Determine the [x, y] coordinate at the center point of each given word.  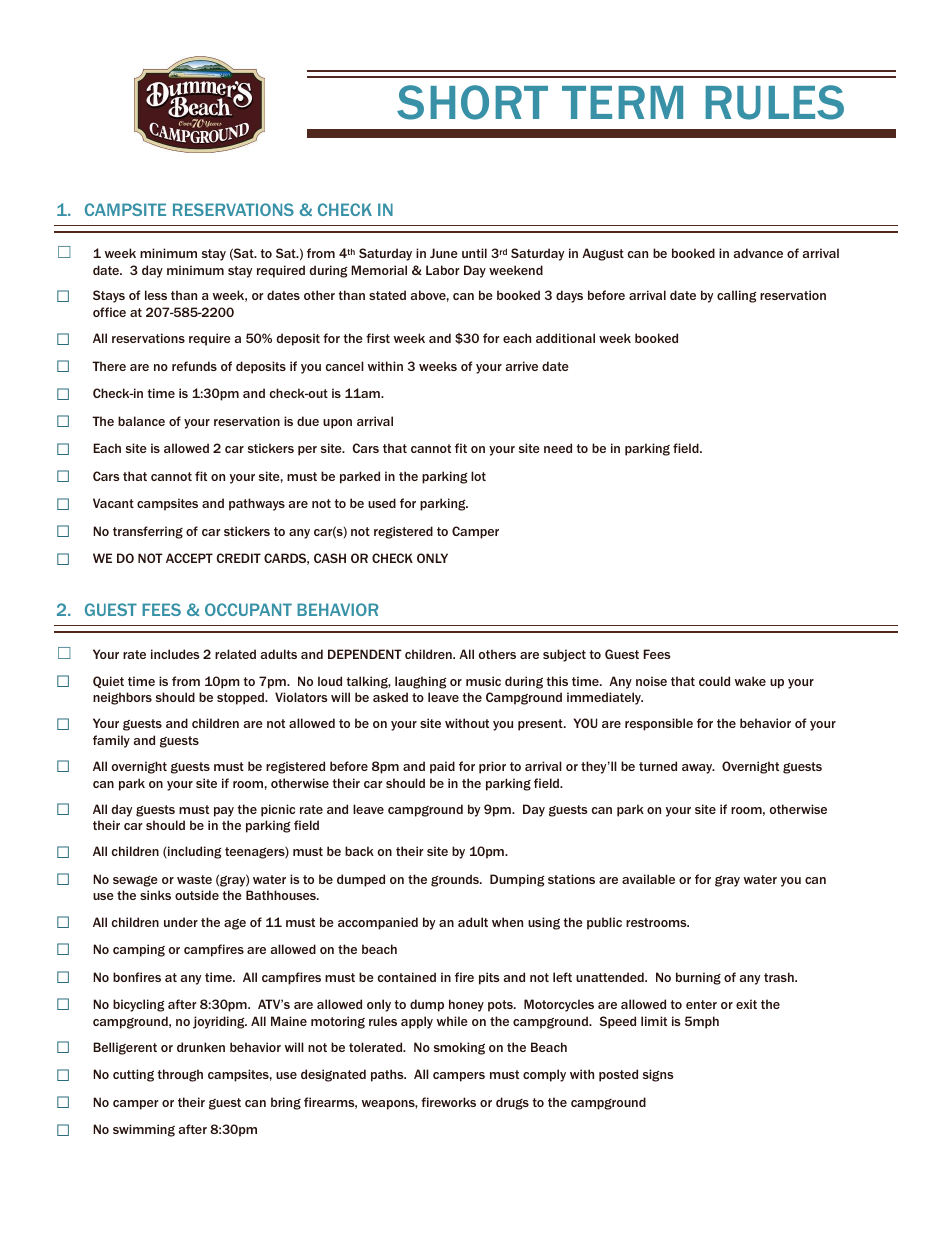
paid [442, 767]
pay [224, 812]
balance [141, 421]
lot [478, 476]
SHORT [472, 102]
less [156, 295]
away [698, 769]
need [558, 448]
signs [658, 1075]
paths [388, 1075]
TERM [622, 102]
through [180, 1075]
